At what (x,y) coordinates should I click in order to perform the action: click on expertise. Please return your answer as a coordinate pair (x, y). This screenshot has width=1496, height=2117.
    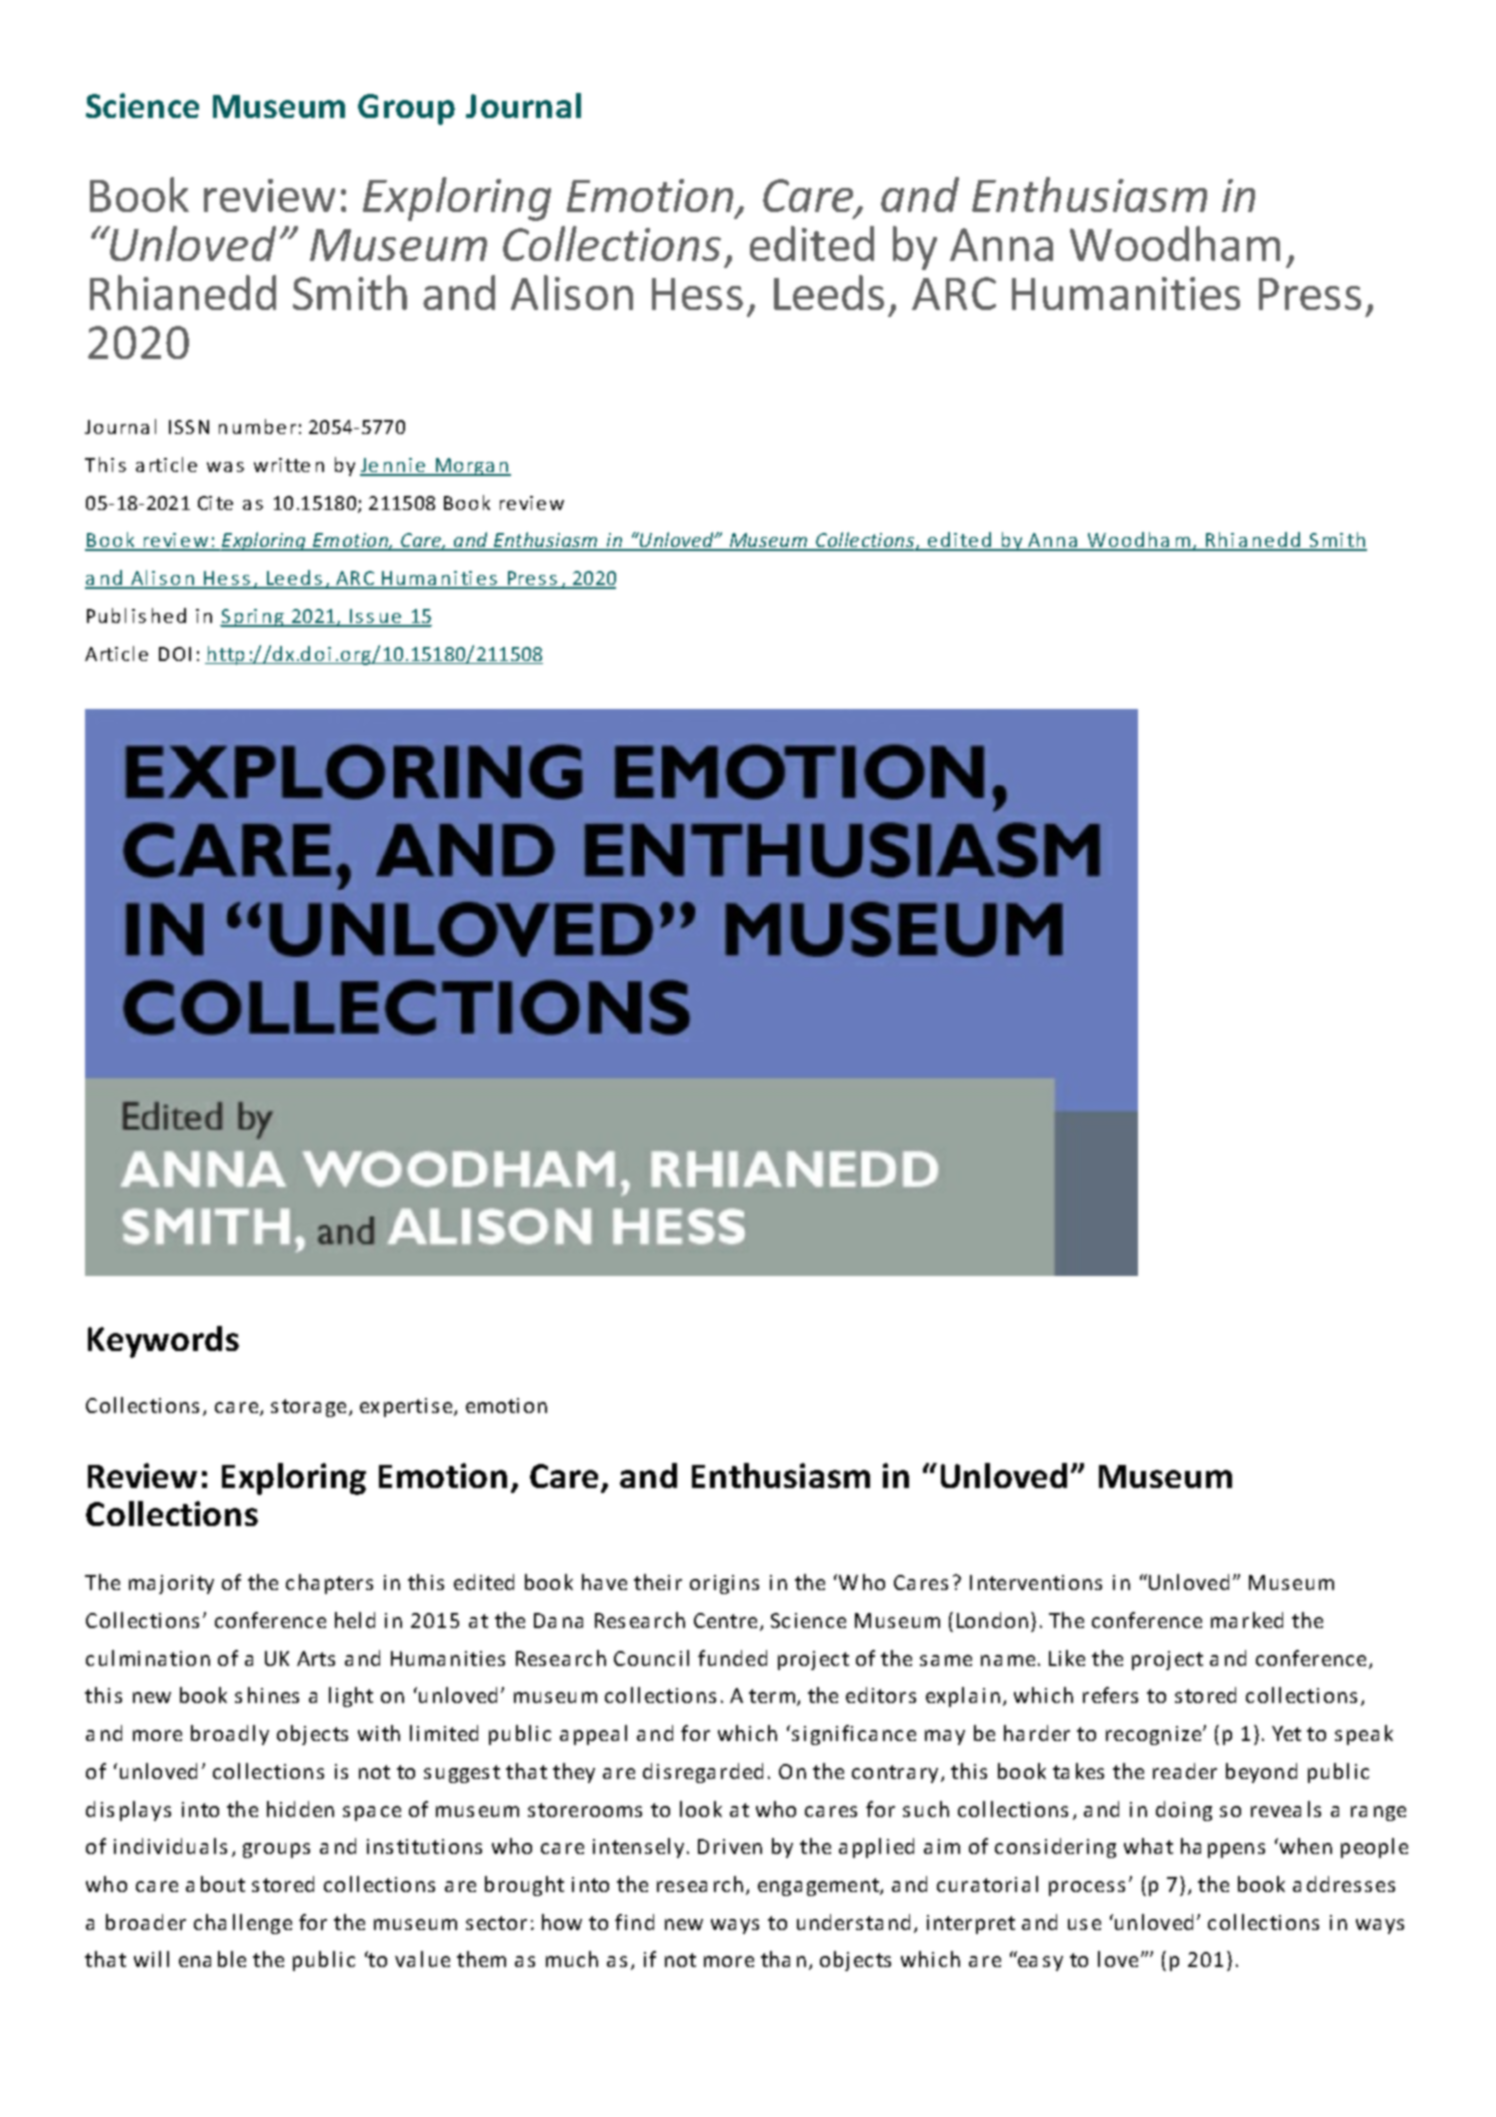
    Looking at the image, I should click on (407, 1407).
